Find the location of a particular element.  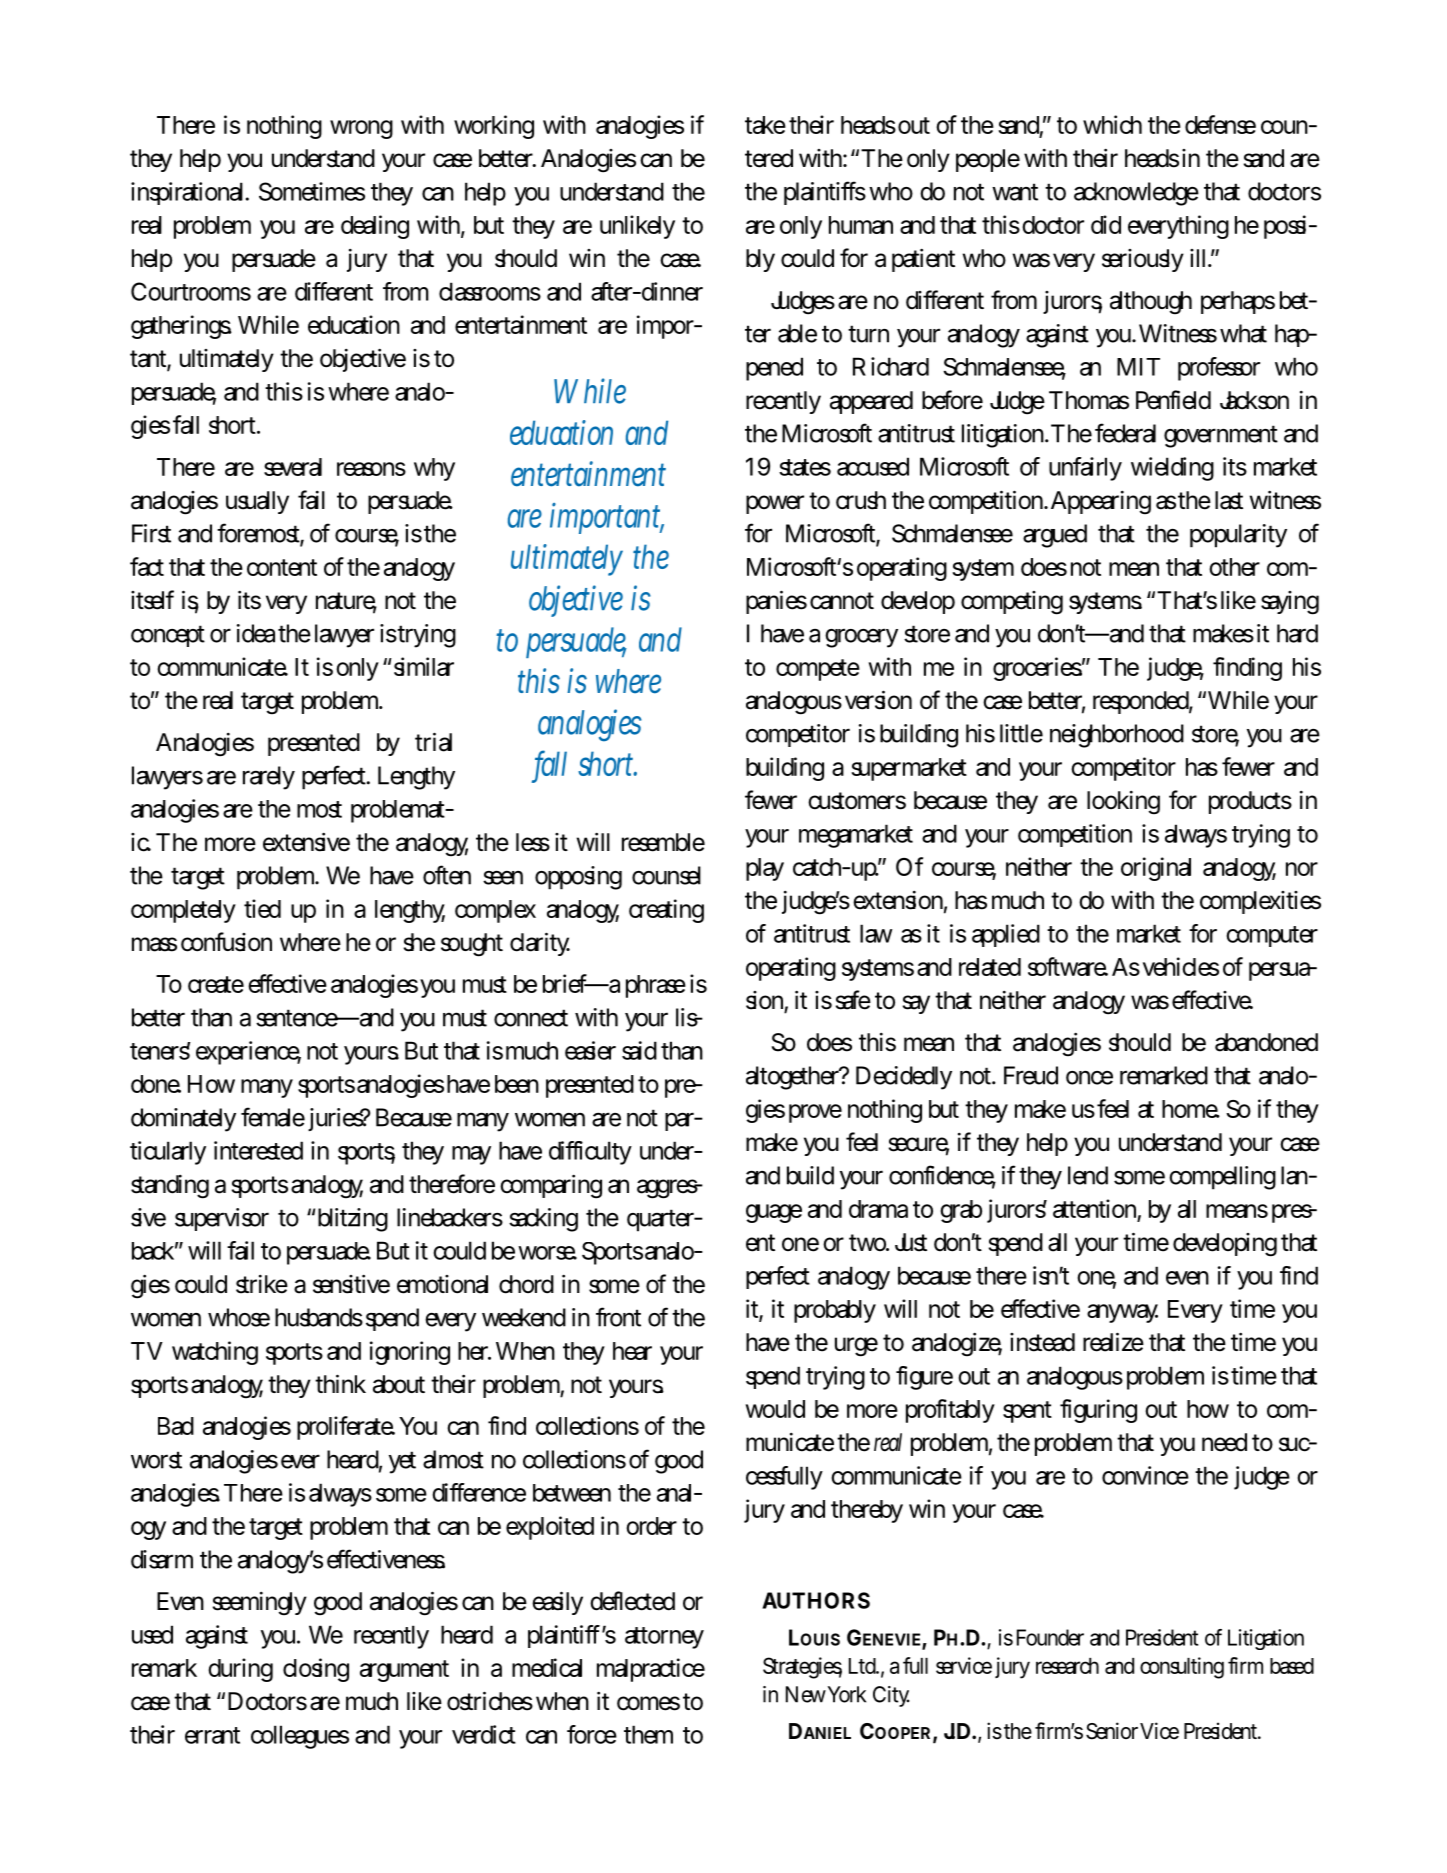

difficulty is located at coordinates (590, 1153).
